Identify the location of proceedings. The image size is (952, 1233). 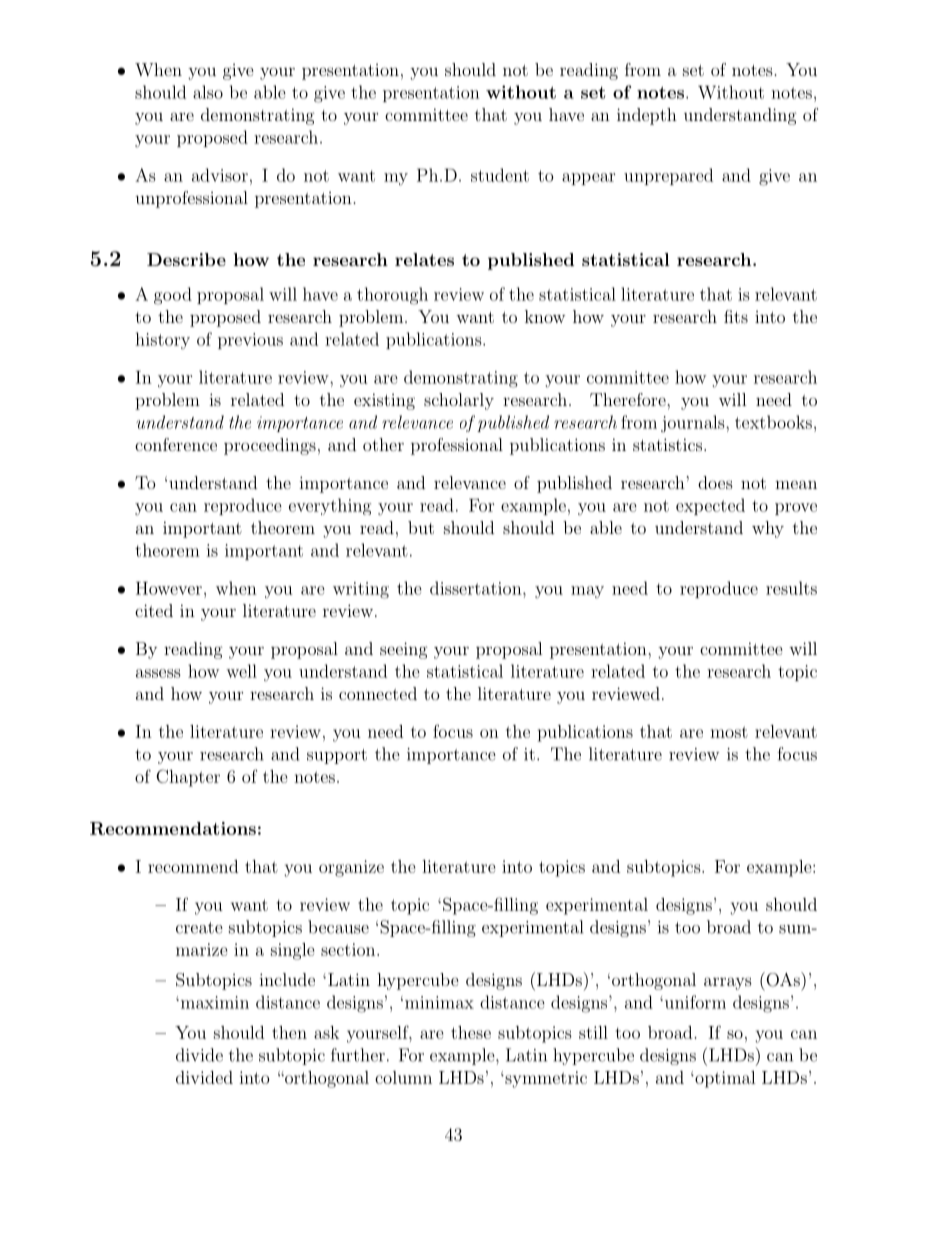
(270, 446).
